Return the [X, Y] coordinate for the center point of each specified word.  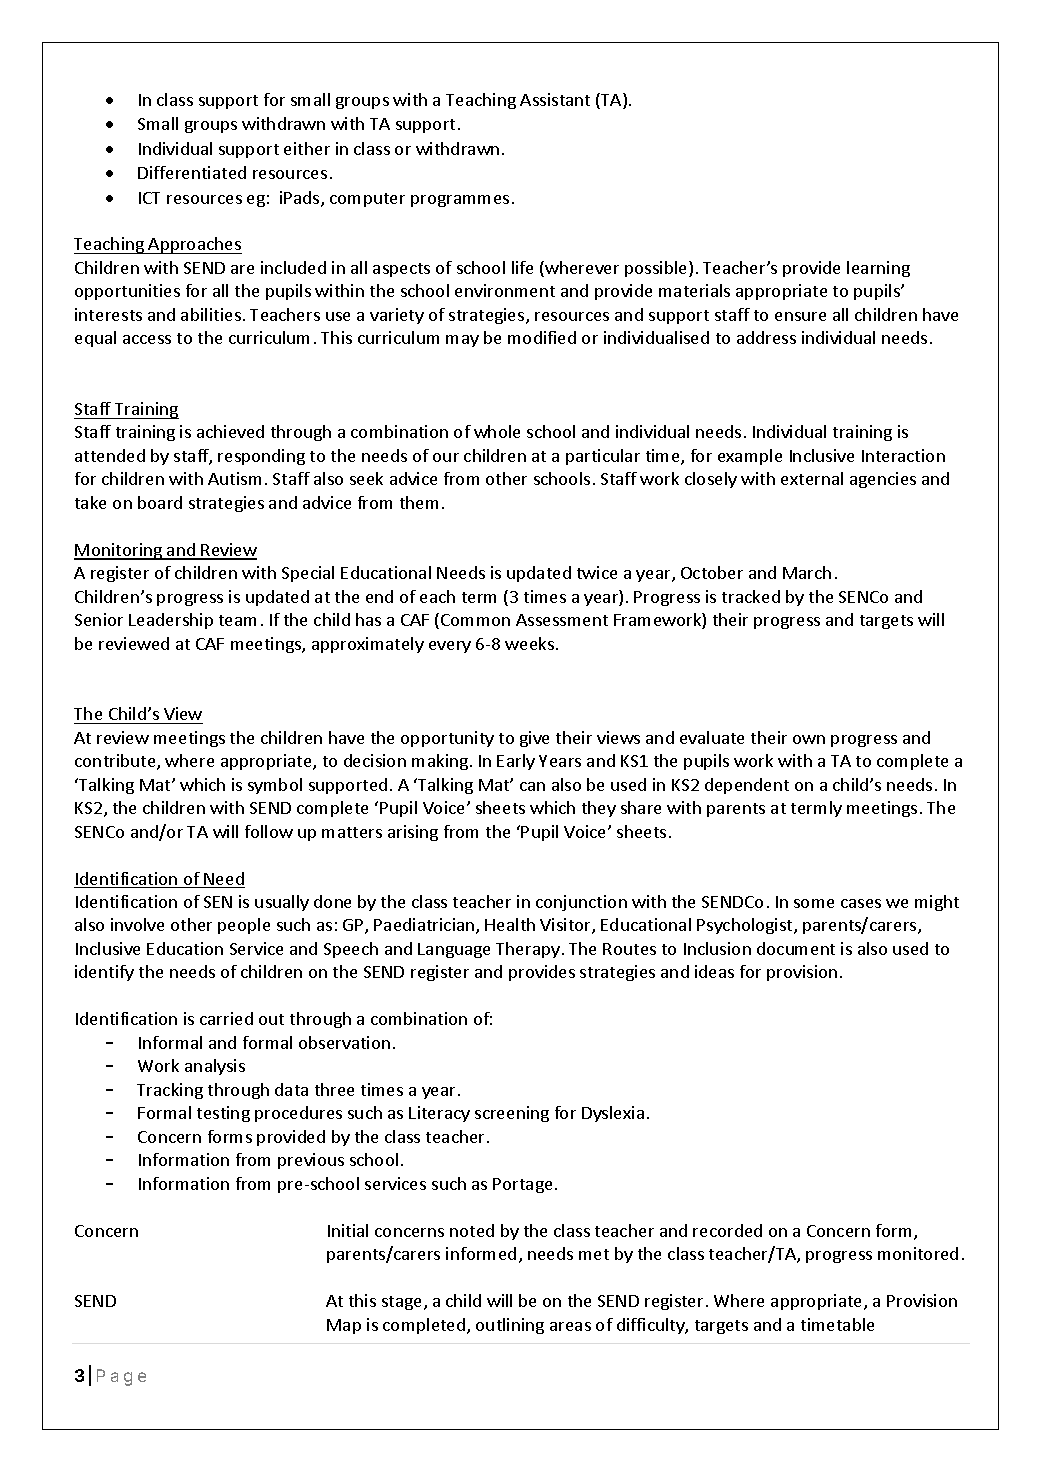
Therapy [528, 950]
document [796, 948]
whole [497, 431]
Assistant [555, 99]
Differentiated [192, 172]
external [812, 478]
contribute [116, 762]
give [534, 739]
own [809, 739]
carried [226, 1018]
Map [344, 1326]
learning [878, 269]
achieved [230, 431]
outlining [510, 1326]
